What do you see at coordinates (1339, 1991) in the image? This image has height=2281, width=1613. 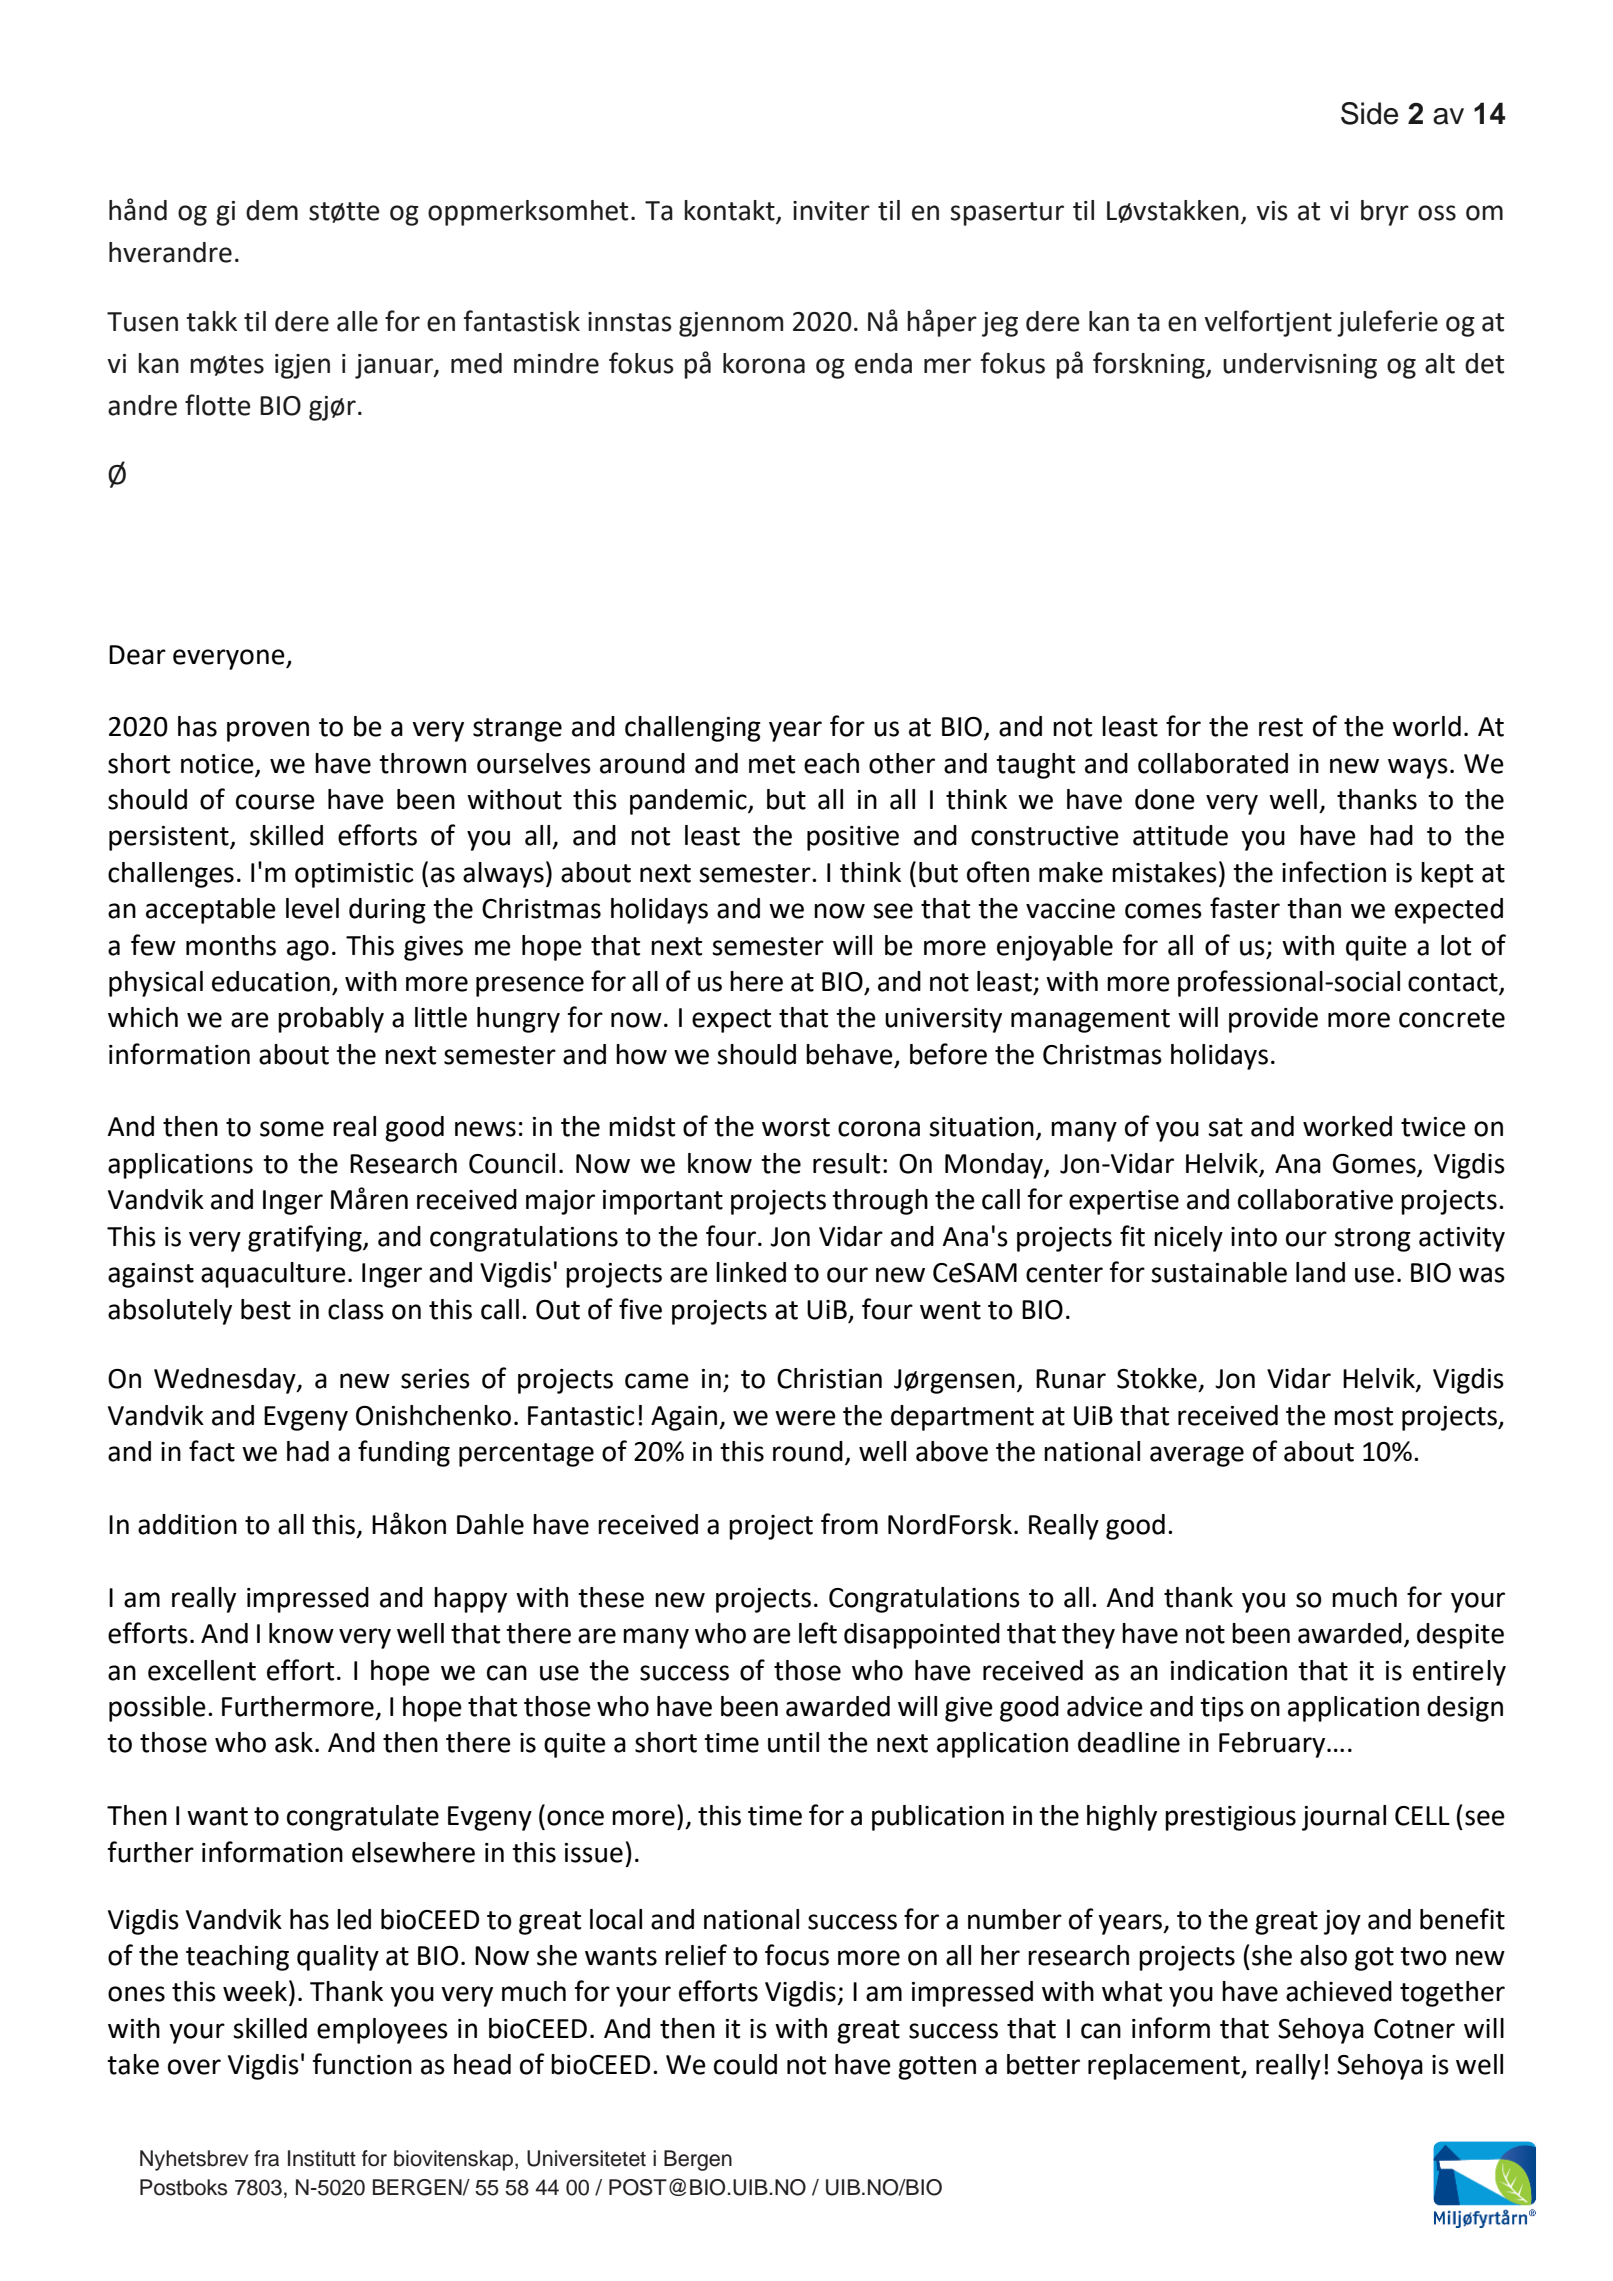 I see `achieved` at bounding box center [1339, 1991].
